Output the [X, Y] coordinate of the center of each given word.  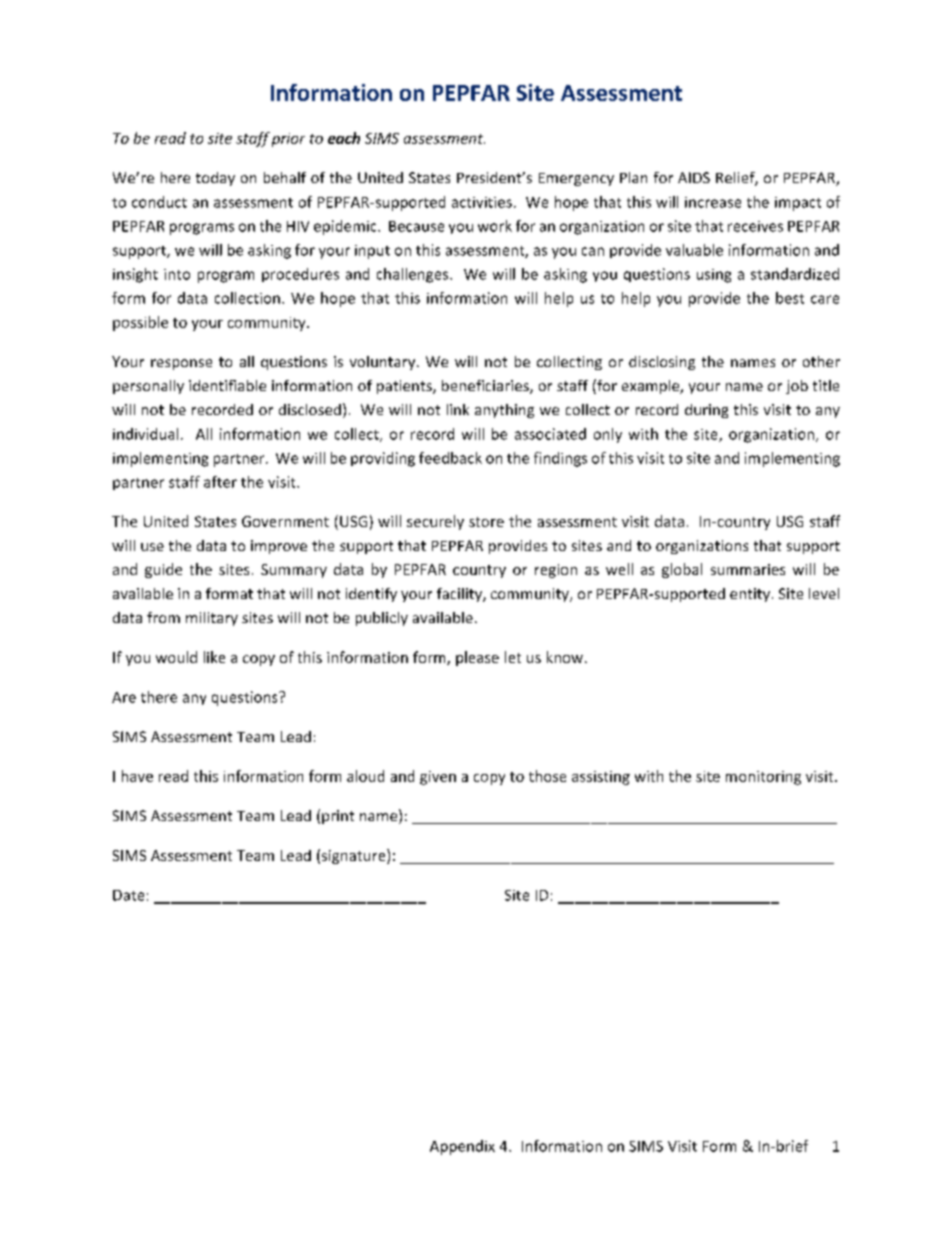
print [338, 817]
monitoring [763, 778]
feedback [450, 458]
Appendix [462, 1147]
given [438, 778]
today [215, 179]
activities [482, 202]
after [220, 482]
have [137, 776]
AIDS [694, 177]
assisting [601, 778]
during [706, 411]
